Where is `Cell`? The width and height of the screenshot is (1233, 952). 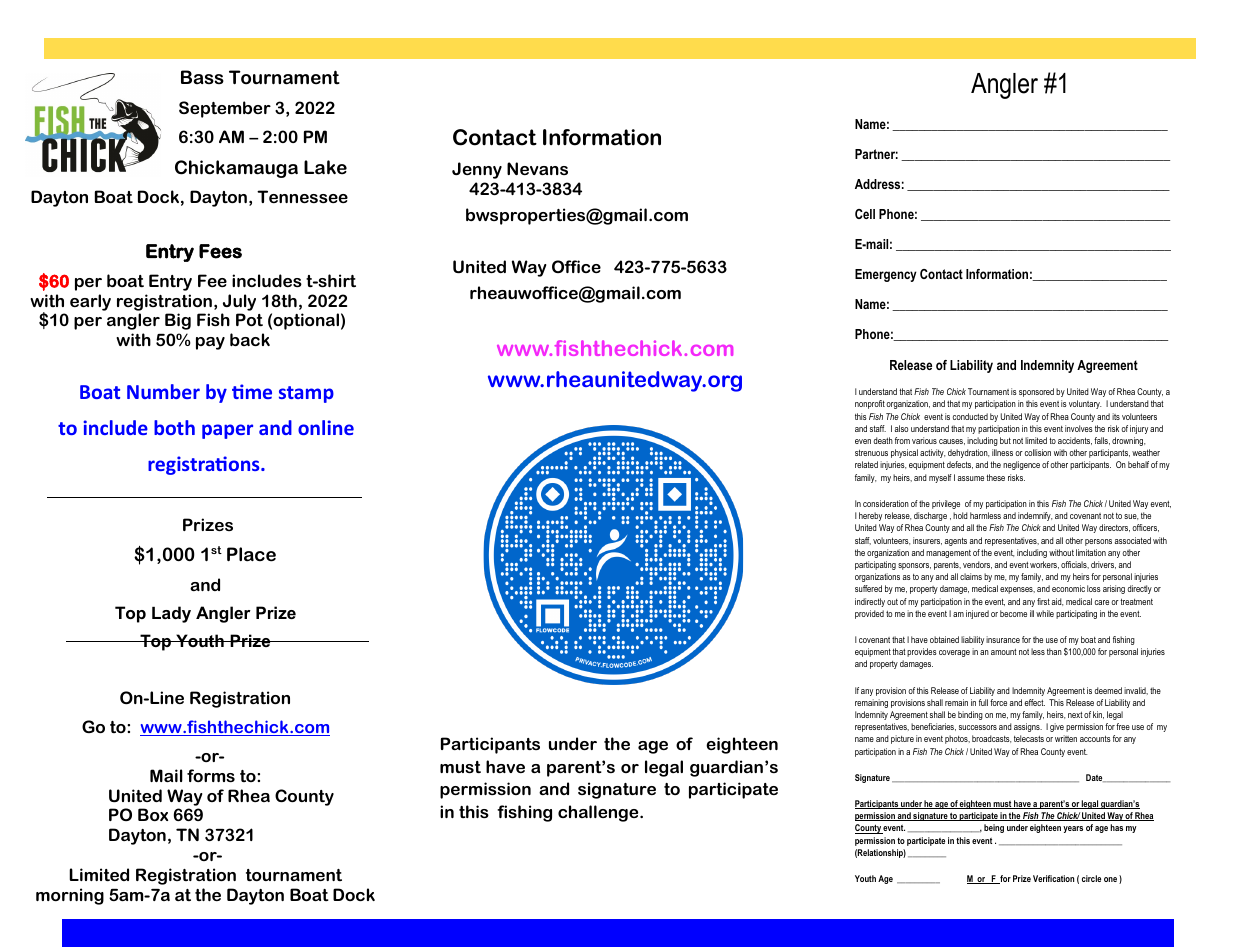 Cell is located at coordinates (865, 214).
